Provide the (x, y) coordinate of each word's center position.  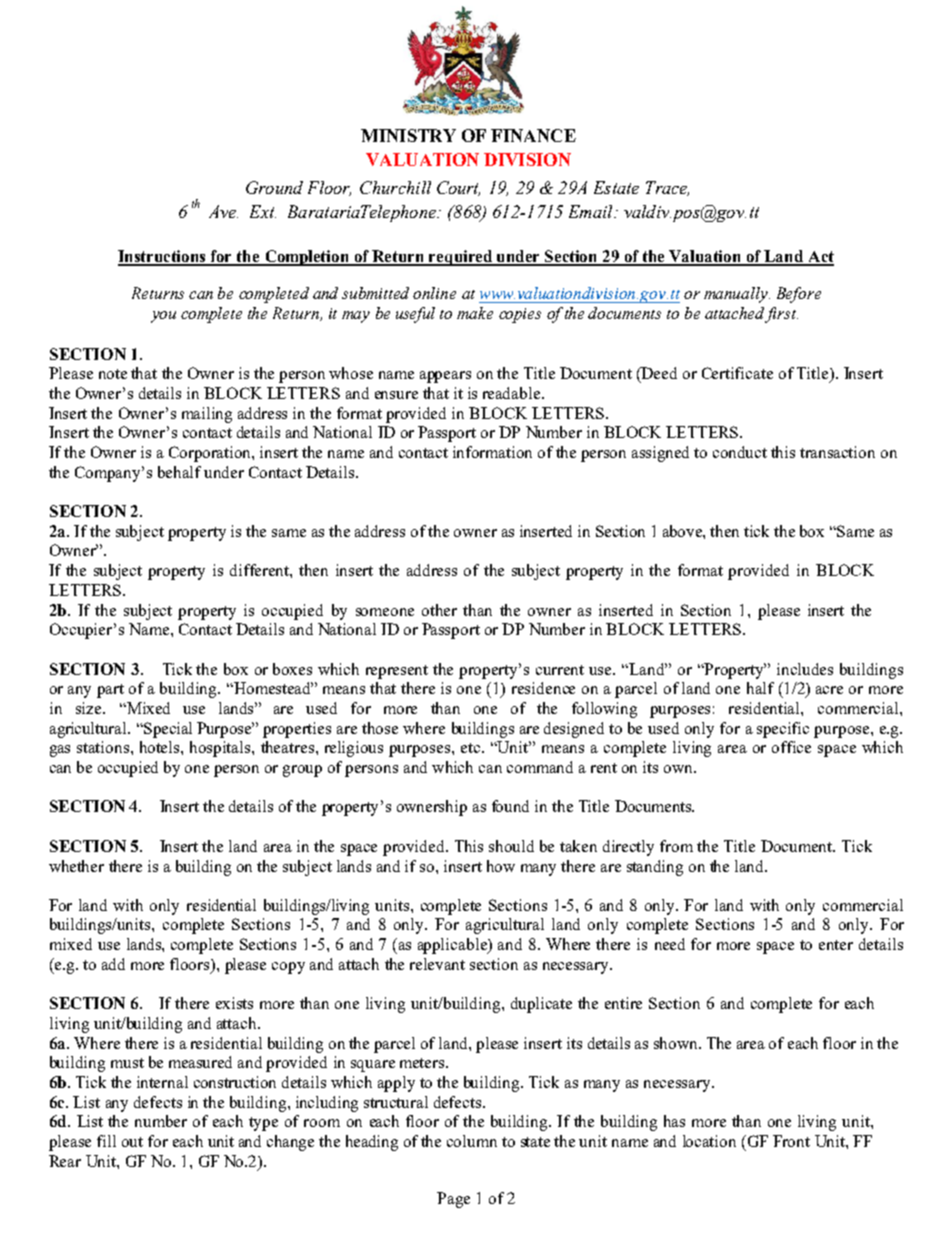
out (132, 1142)
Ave (223, 211)
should (511, 846)
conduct (740, 452)
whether (76, 866)
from (676, 846)
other (439, 610)
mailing (207, 415)
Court (458, 188)
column (472, 1141)
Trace (667, 188)
